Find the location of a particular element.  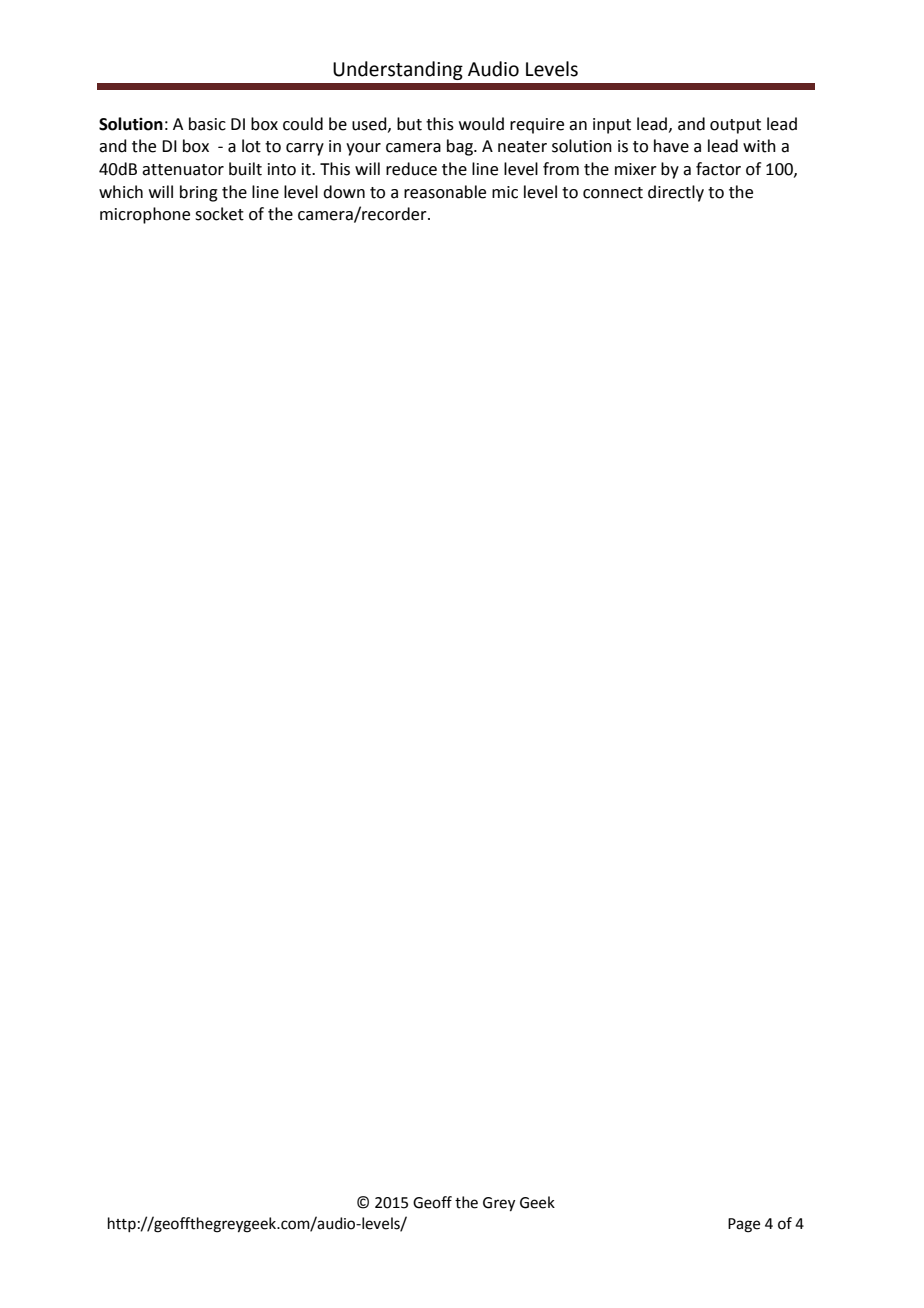

basic is located at coordinates (207, 124).
